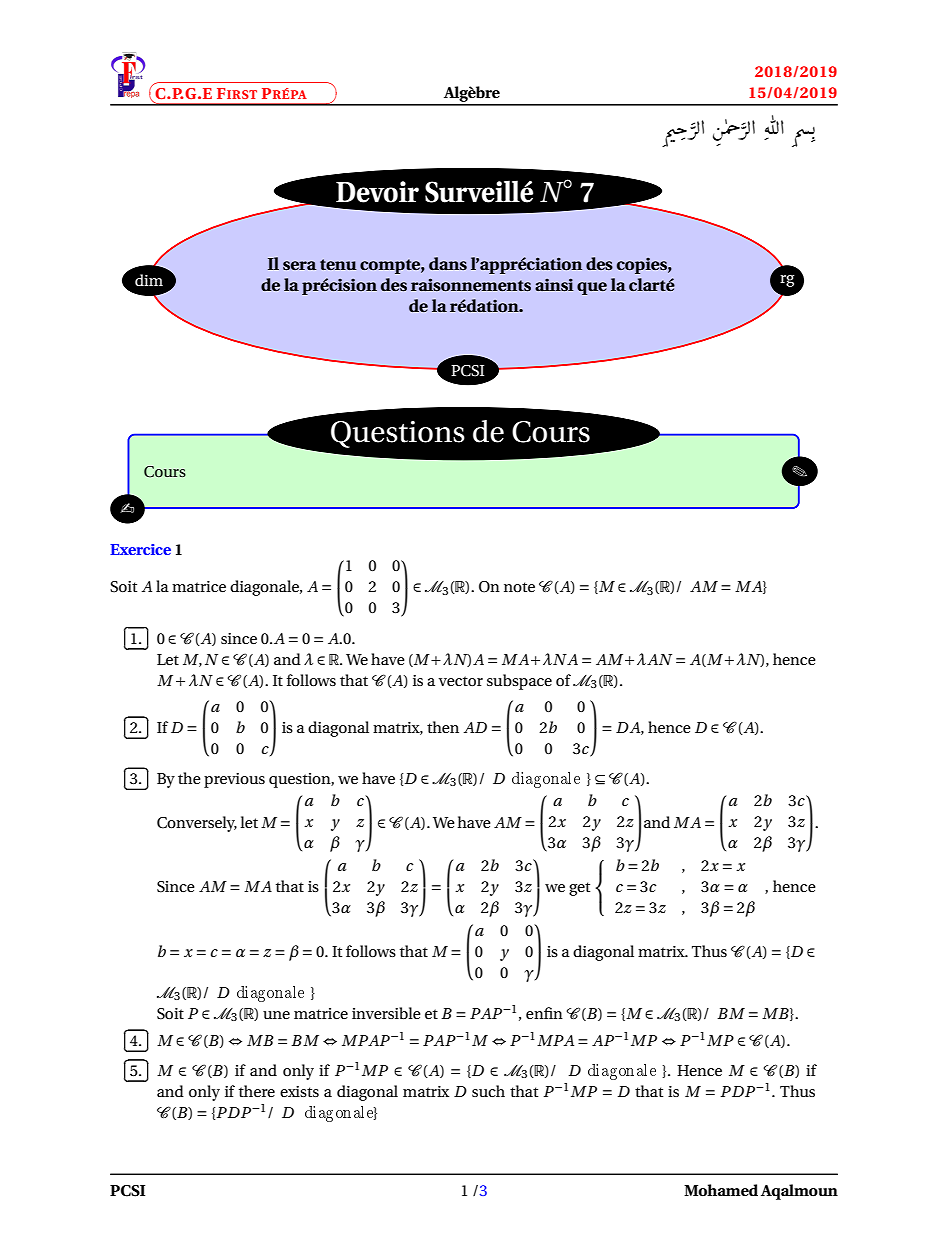 This image has width=952, height=1233. I want to click on sera, so click(299, 265).
